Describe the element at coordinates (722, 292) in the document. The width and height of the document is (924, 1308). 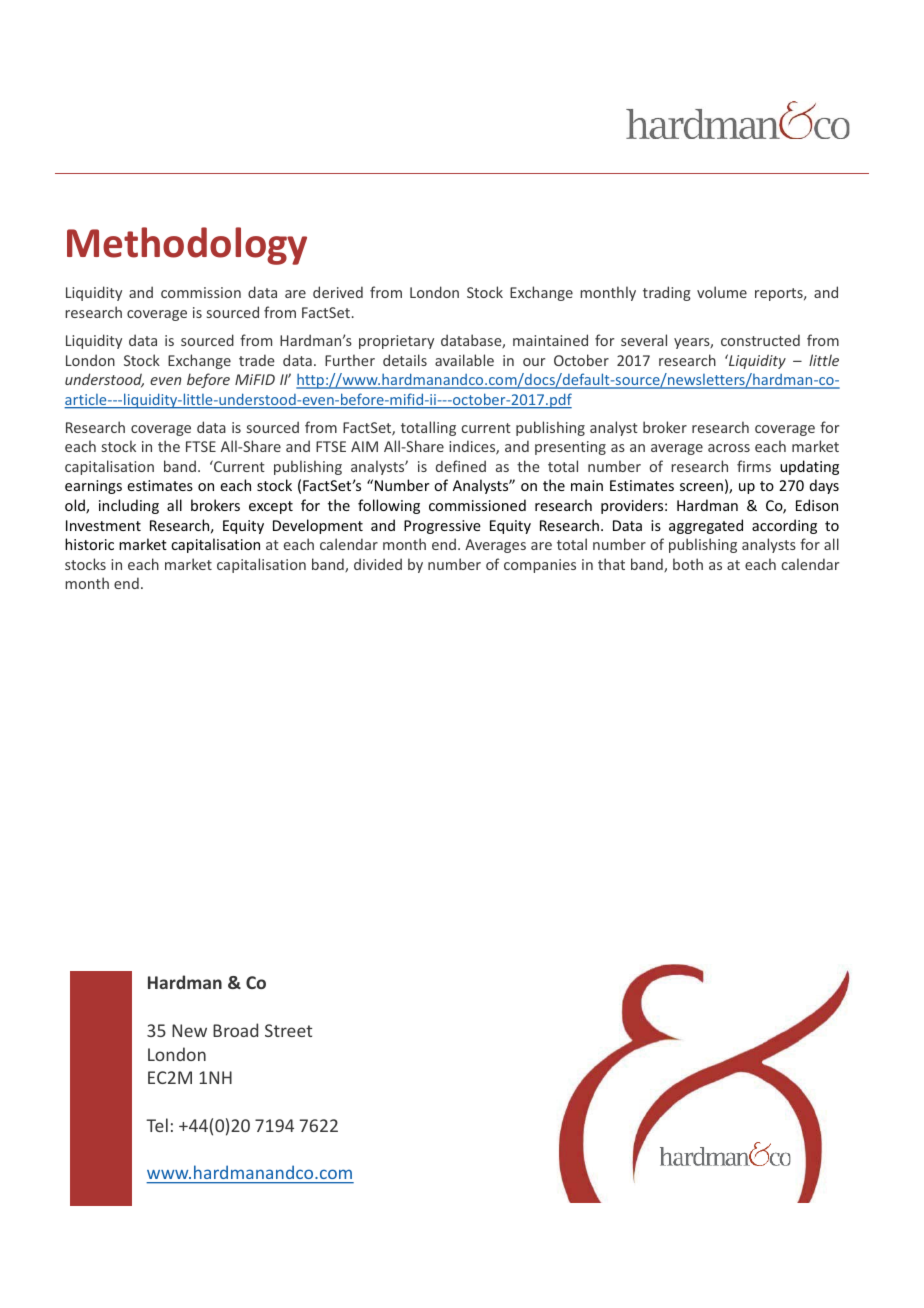
I see `volume` at that location.
